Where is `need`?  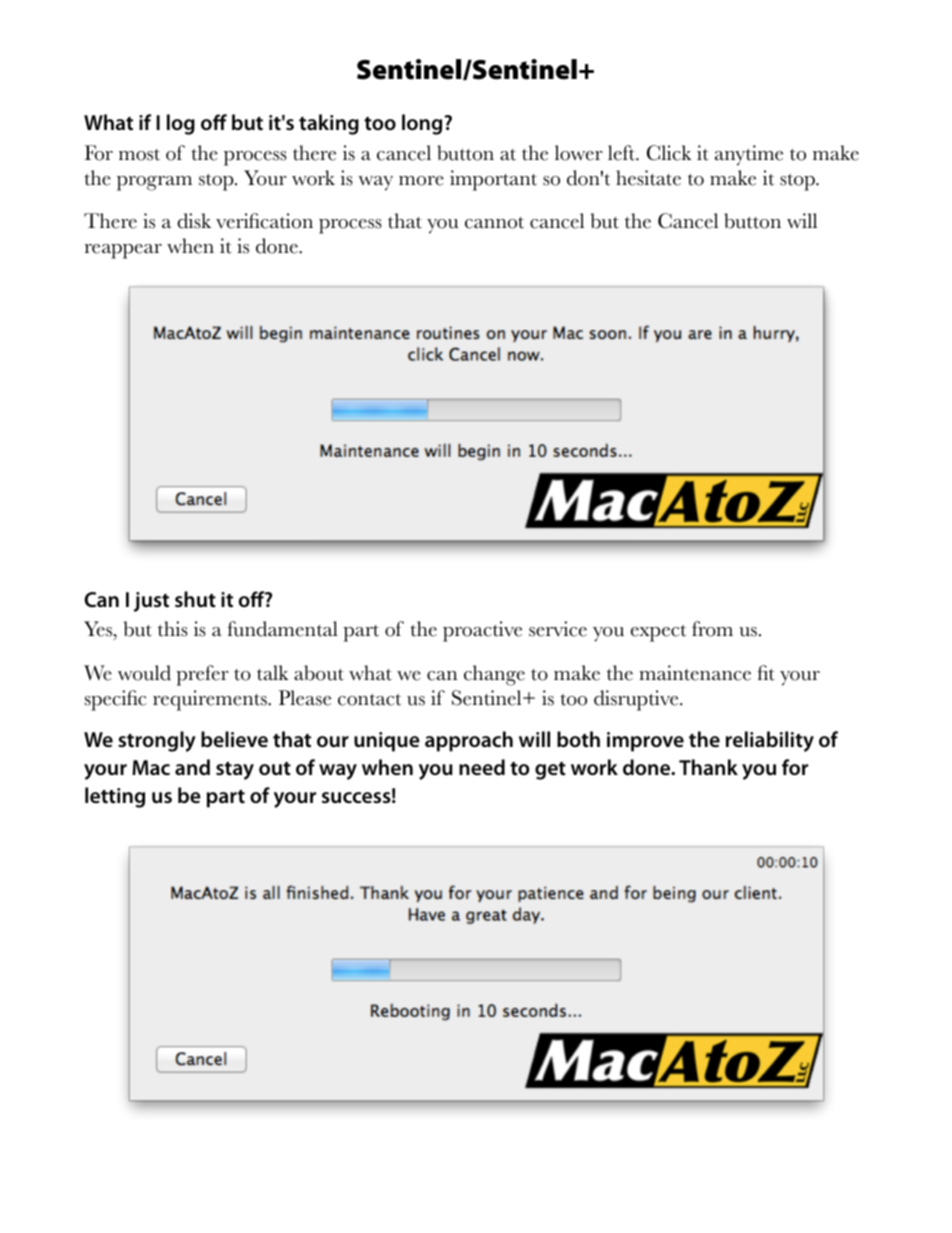
need is located at coordinates (482, 767).
